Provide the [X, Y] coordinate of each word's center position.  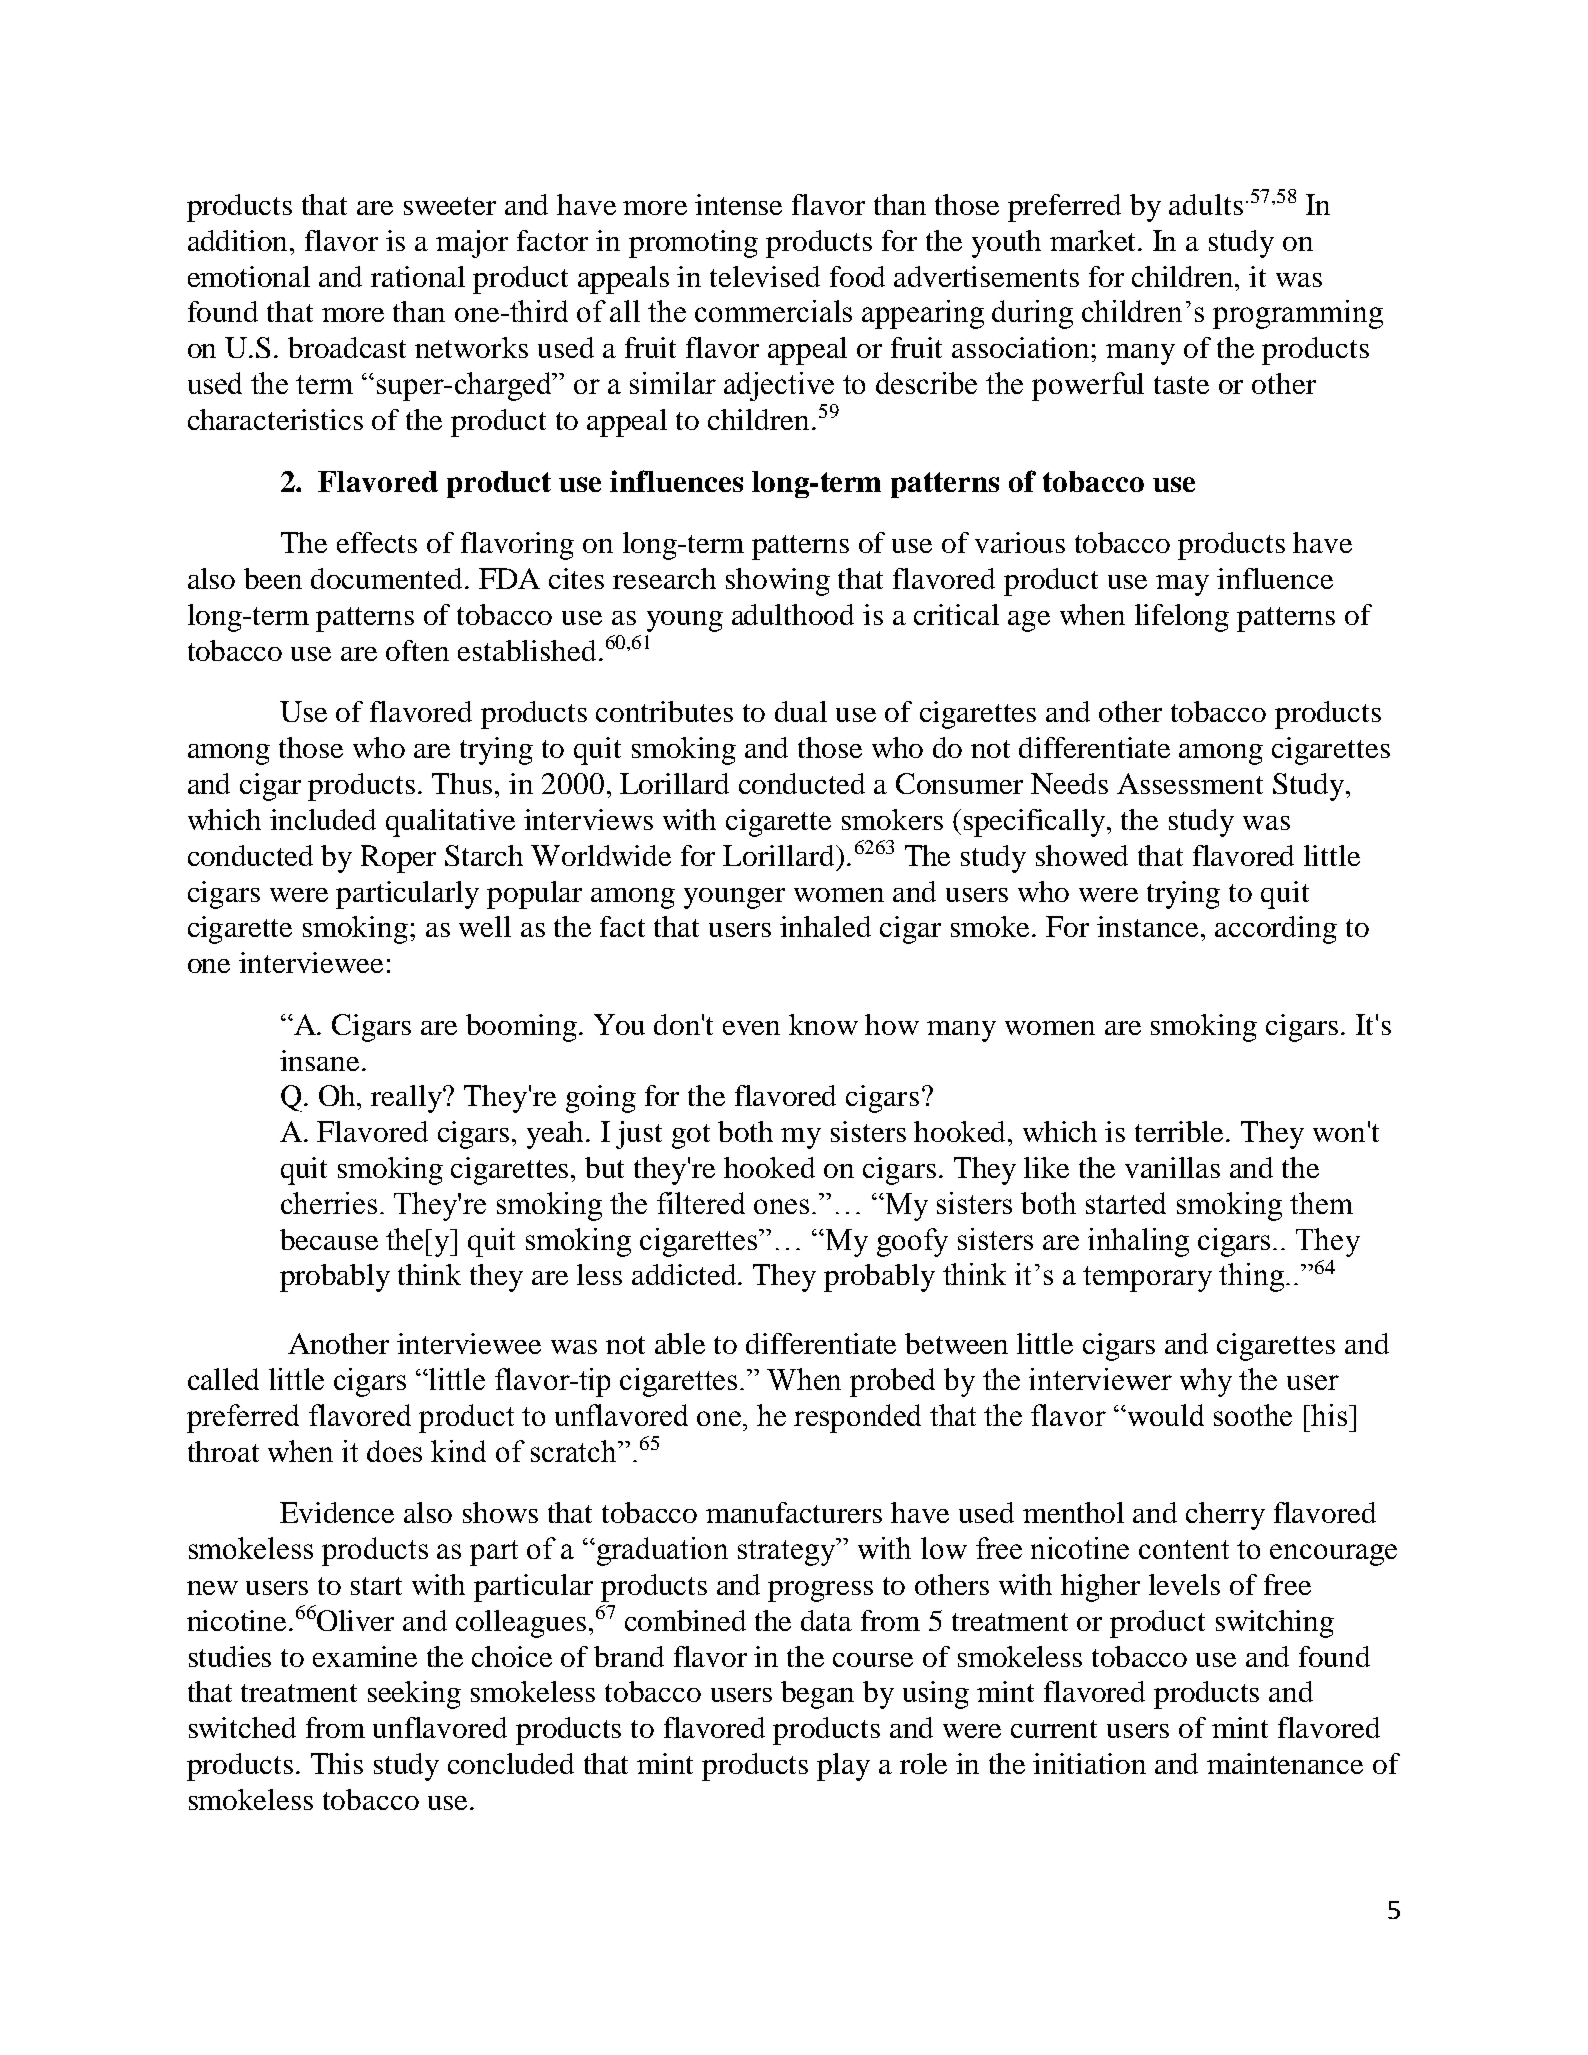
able [680, 1343]
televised [765, 276]
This [337, 1763]
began [817, 1695]
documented [388, 578]
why [1206, 1382]
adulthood [793, 614]
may [1182, 585]
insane [319, 1060]
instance [1149, 926]
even [751, 1028]
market [1094, 240]
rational [418, 276]
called [223, 1379]
